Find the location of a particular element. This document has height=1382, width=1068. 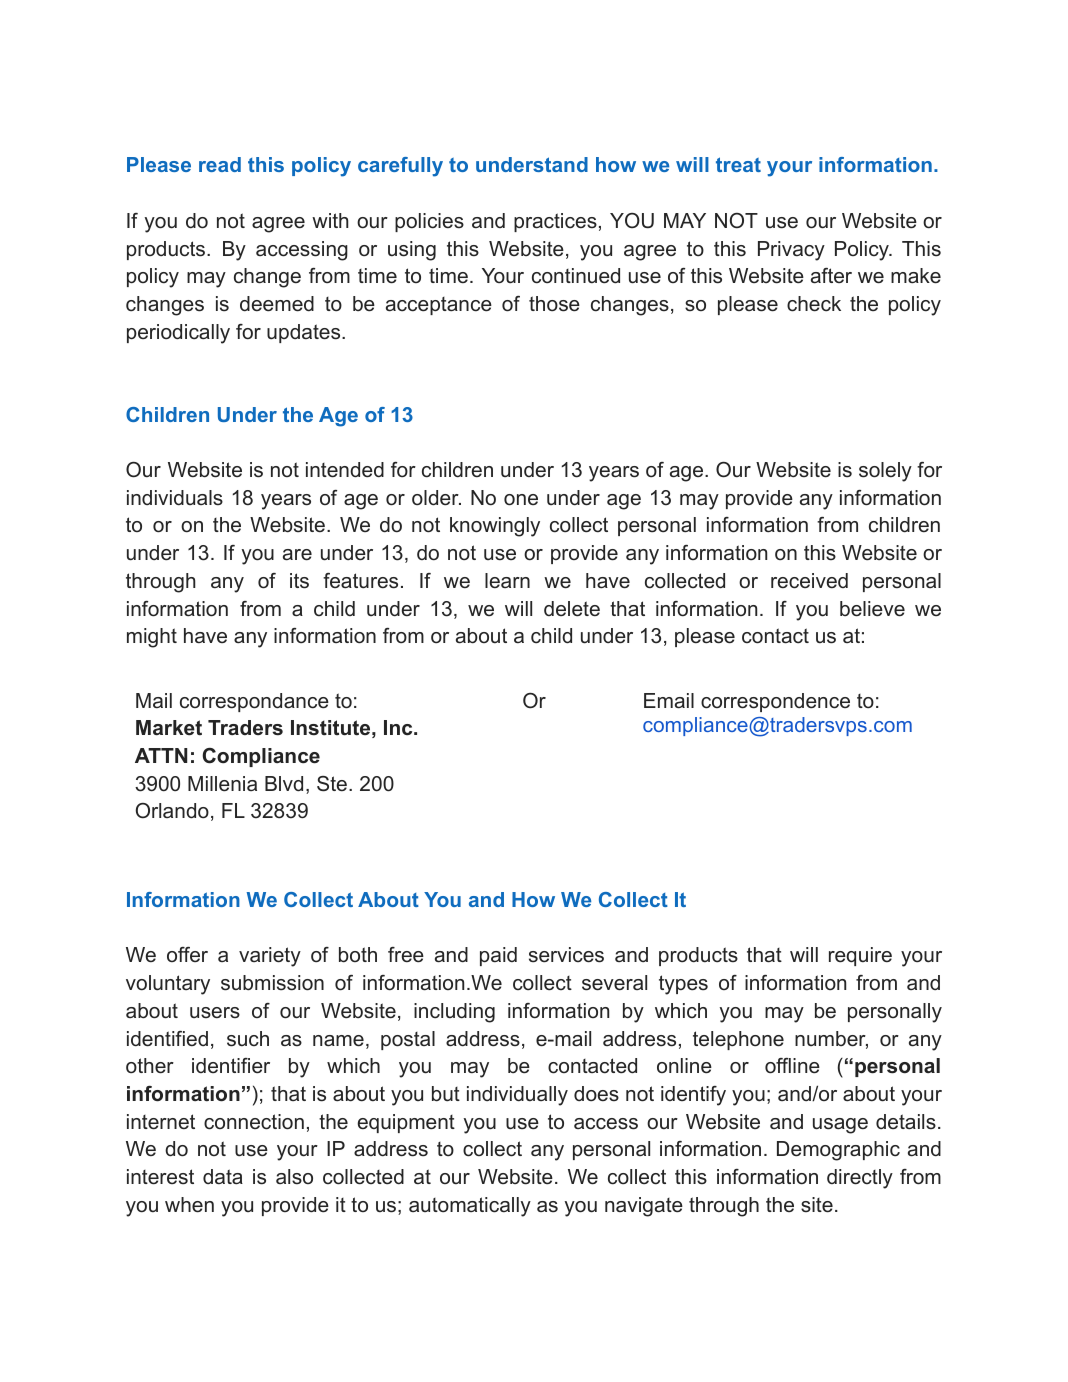

Market is located at coordinates (169, 728).
